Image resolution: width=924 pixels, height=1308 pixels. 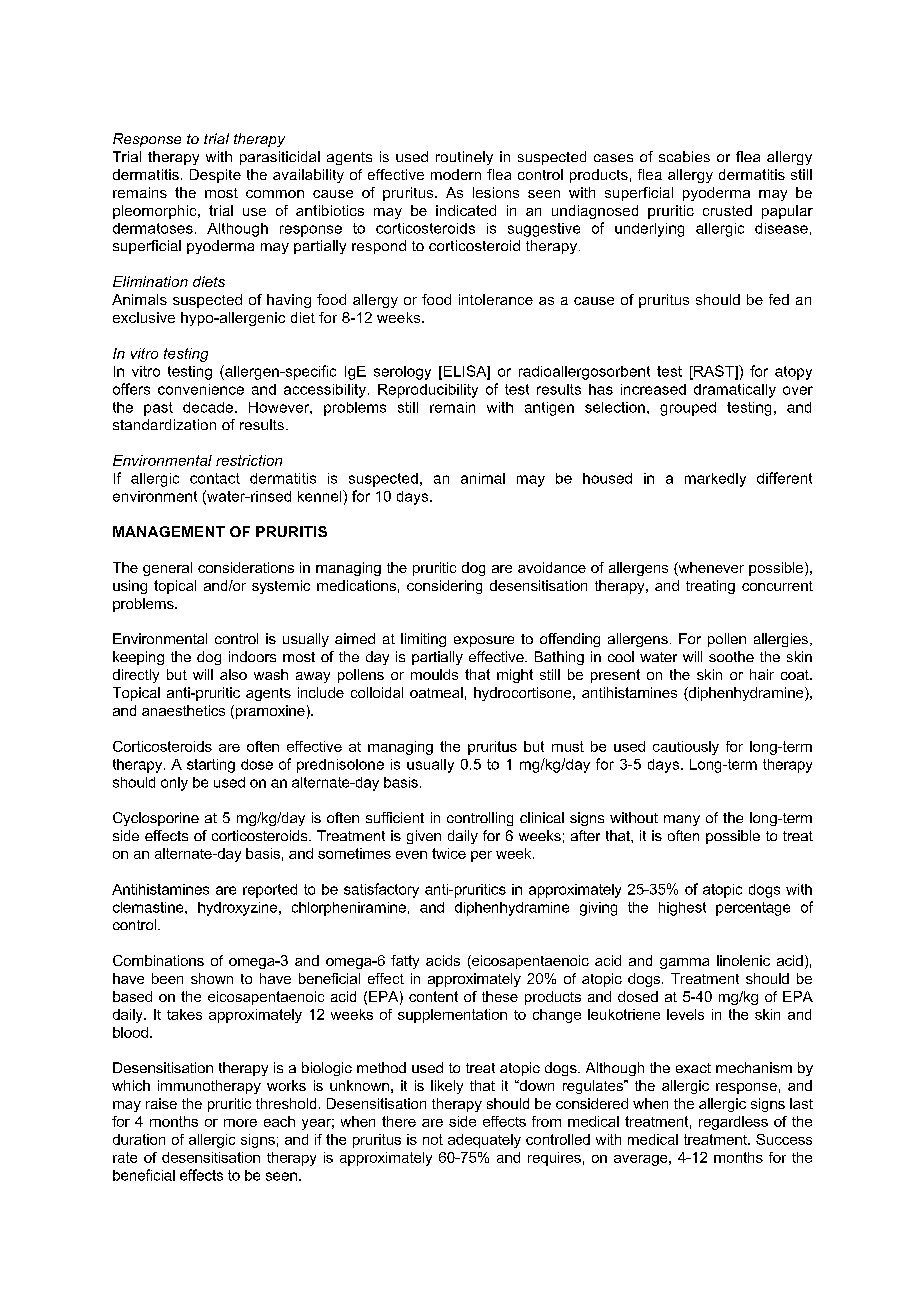 What do you see at coordinates (484, 1141) in the image?
I see `adequately` at bounding box center [484, 1141].
